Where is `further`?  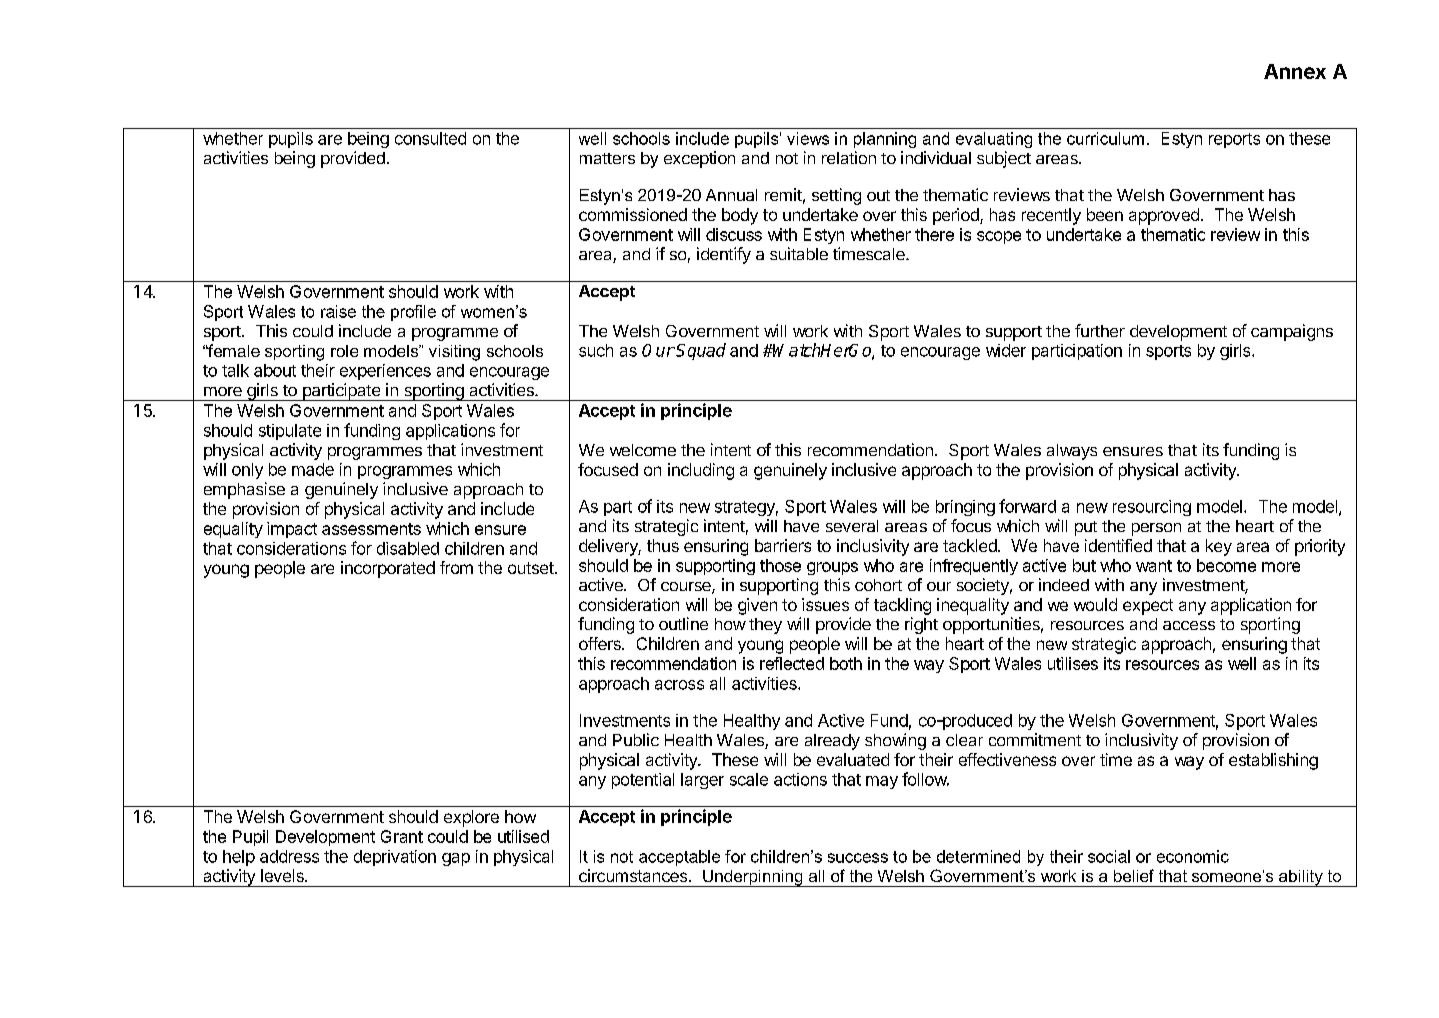 further is located at coordinates (1100, 330).
